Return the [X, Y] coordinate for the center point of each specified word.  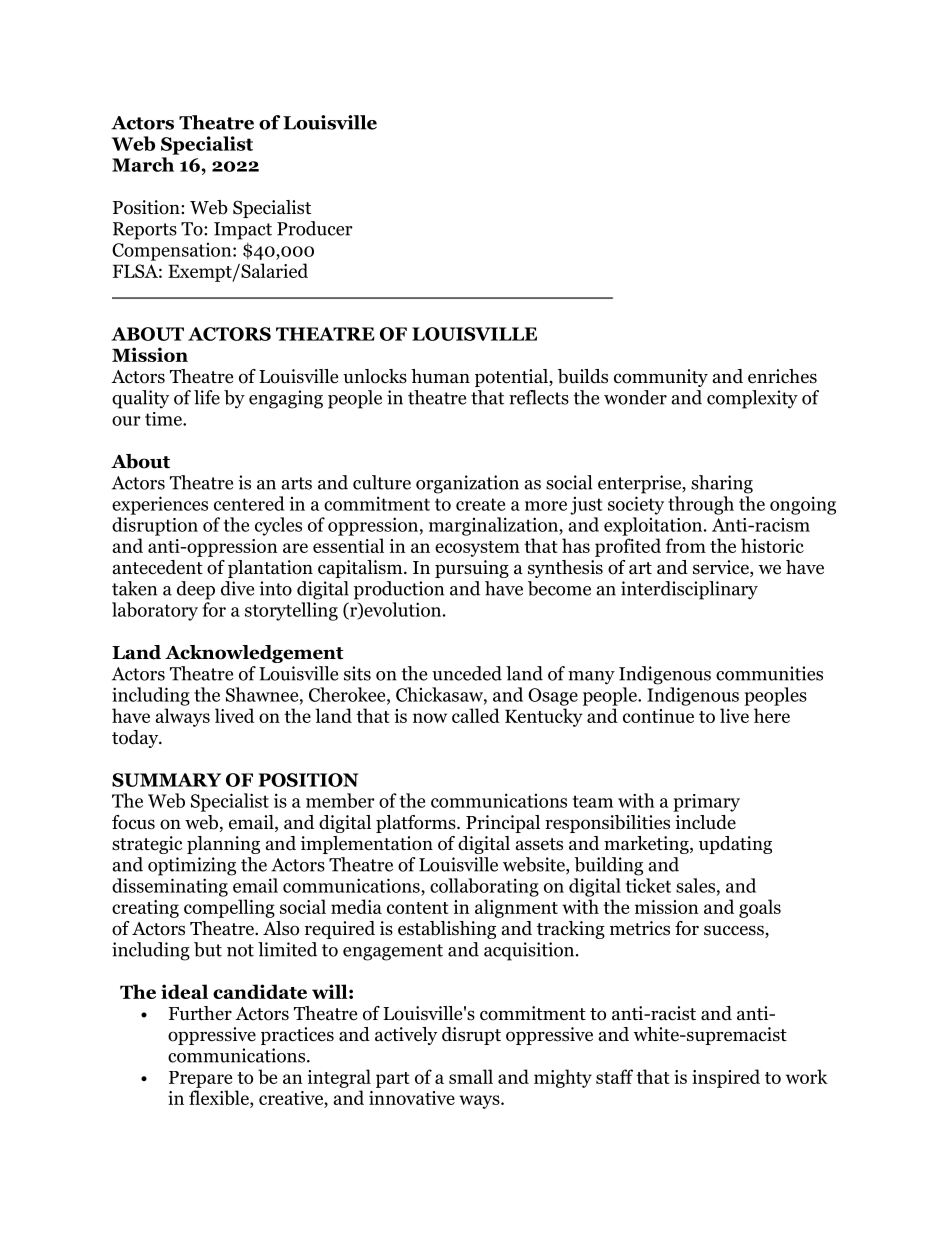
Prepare [200, 1079]
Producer [315, 228]
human [440, 376]
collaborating [484, 887]
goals [760, 908]
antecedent [158, 567]
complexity [752, 399]
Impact [243, 231]
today [136, 739]
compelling [229, 908]
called [476, 715]
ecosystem [477, 549]
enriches [782, 376]
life [207, 397]
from [686, 545]
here [772, 715]
